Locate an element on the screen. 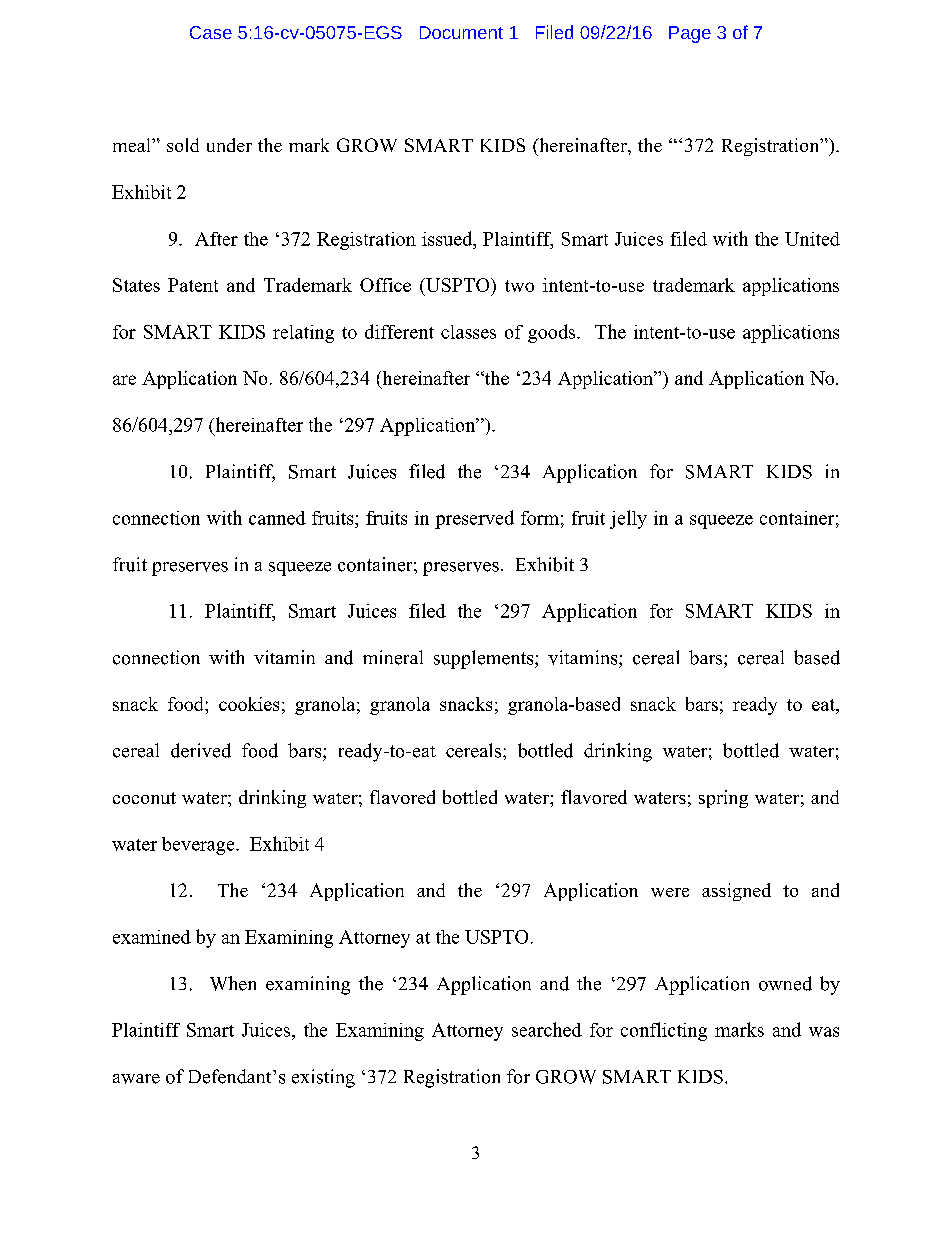 This screenshot has width=952, height=1233. jelly is located at coordinates (628, 519).
